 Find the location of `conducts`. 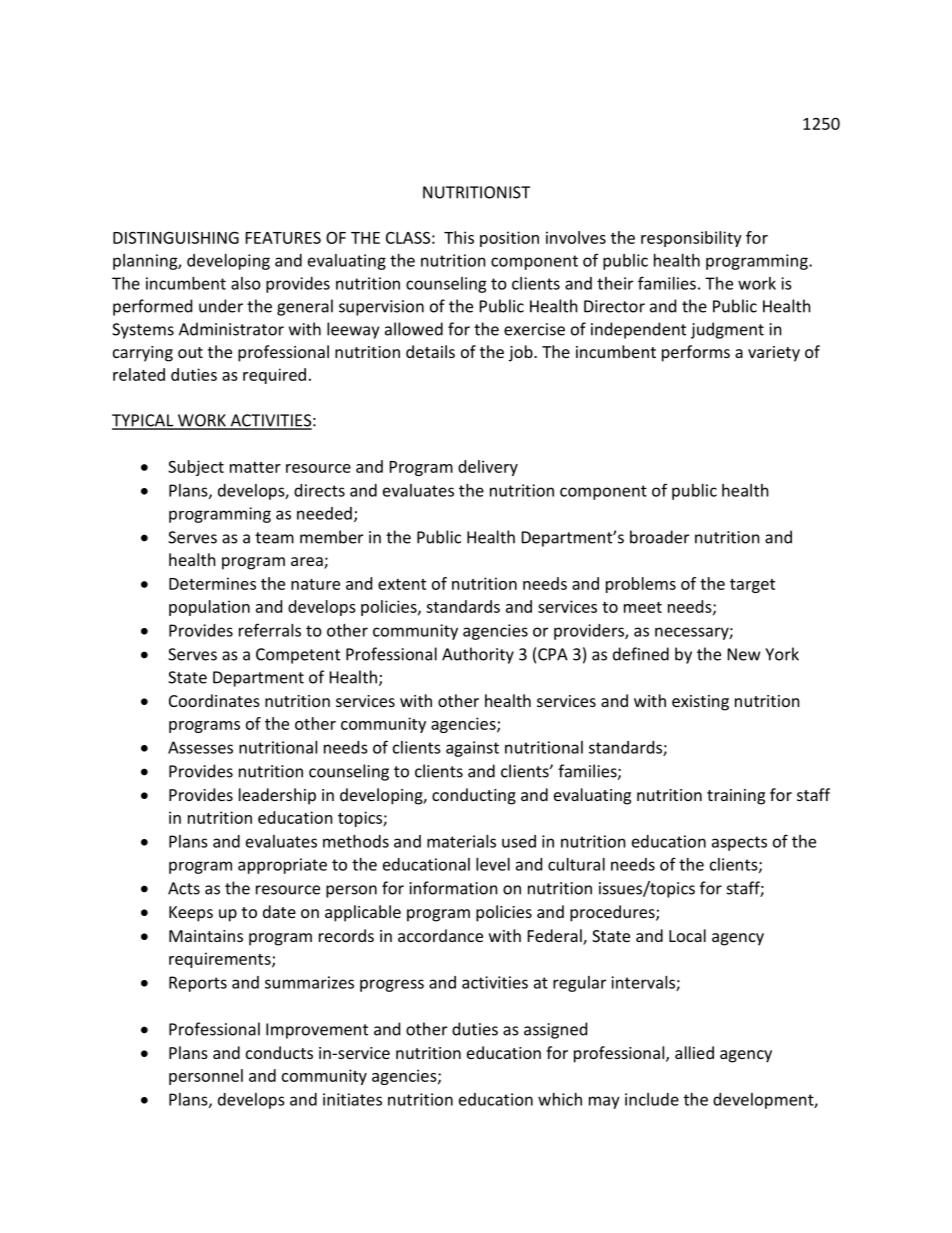

conducts is located at coordinates (279, 1052).
